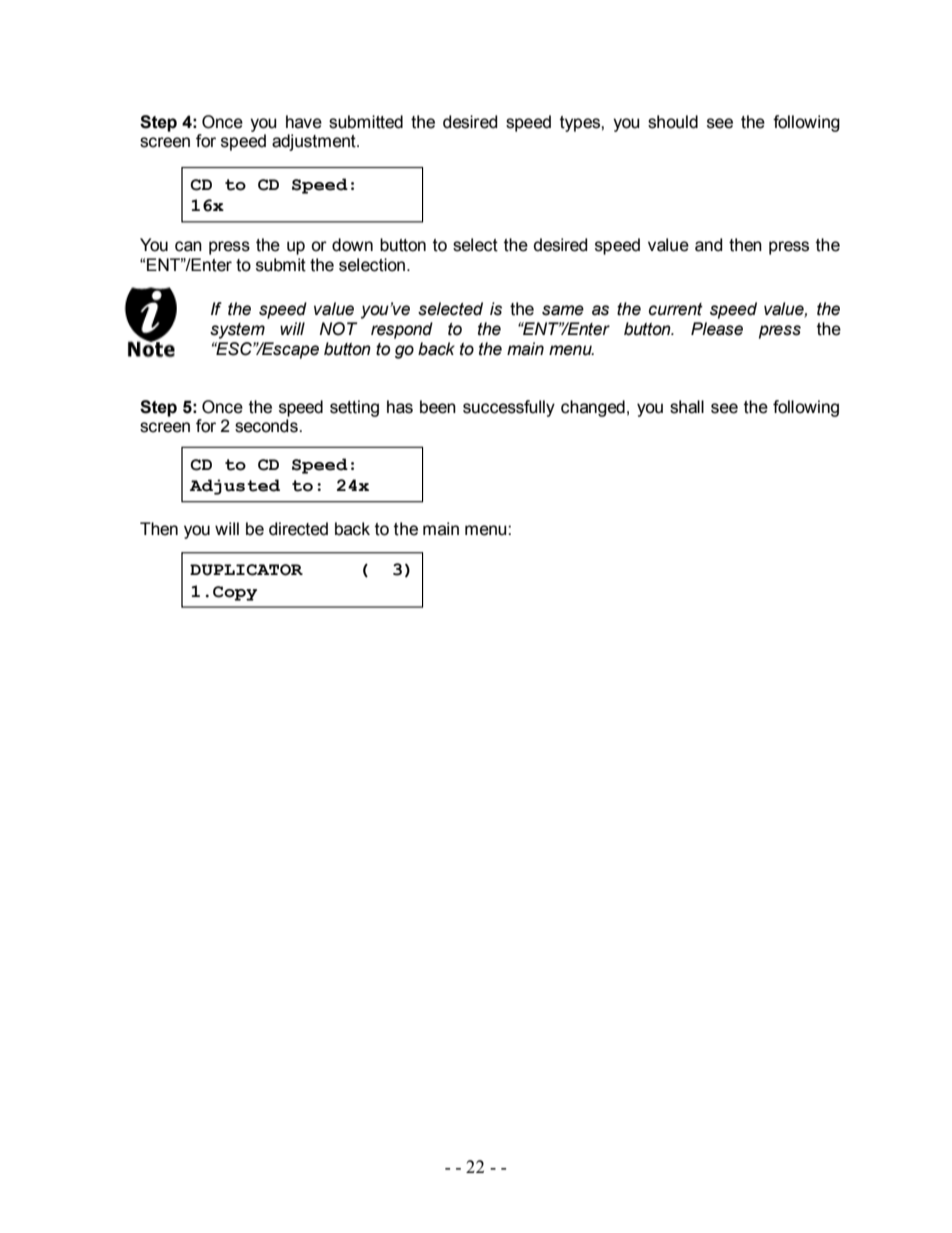 Image resolution: width=952 pixels, height=1233 pixels. Describe the element at coordinates (188, 246) in the screenshot. I see `can` at that location.
